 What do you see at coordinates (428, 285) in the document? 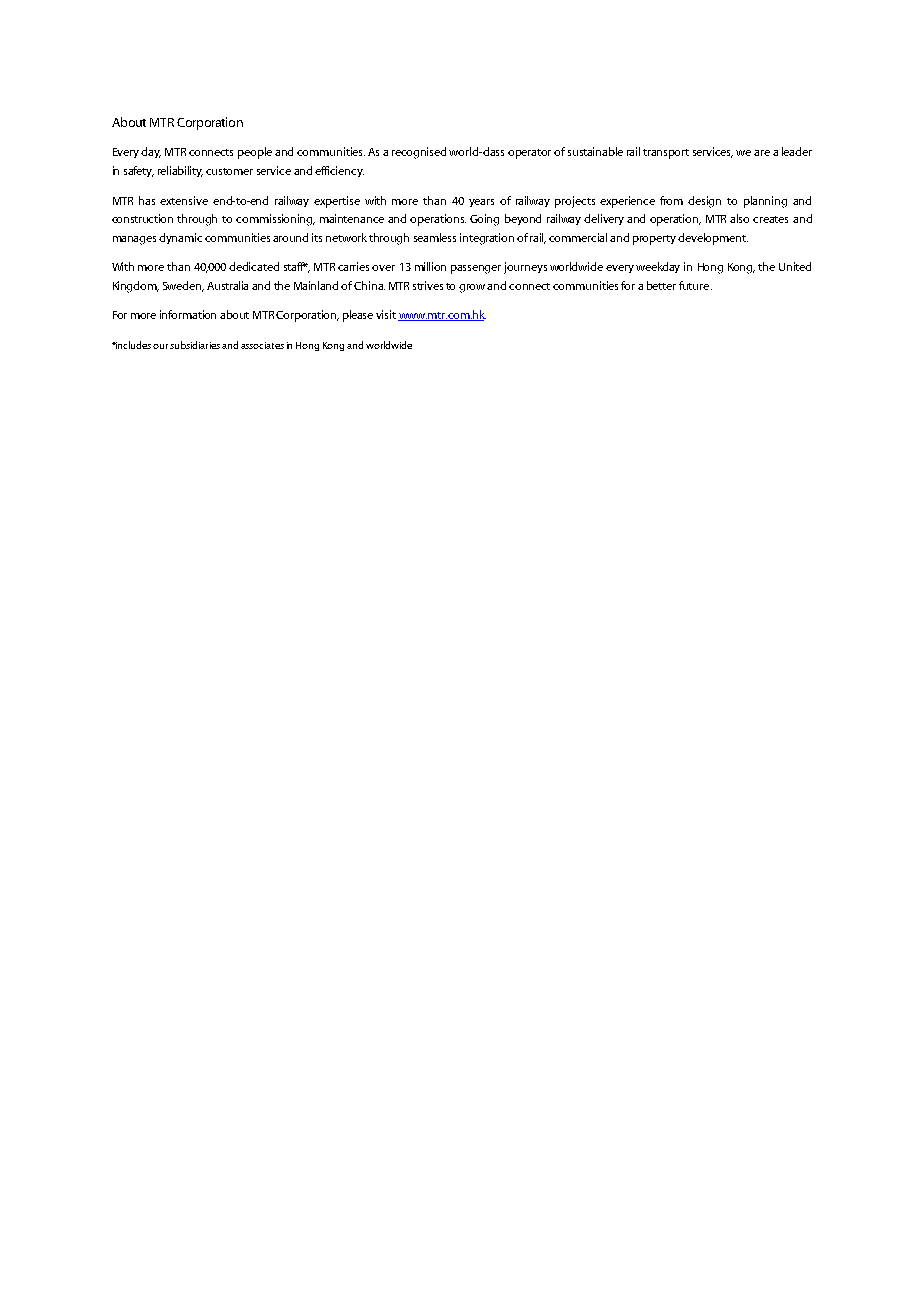
I see `strives` at bounding box center [428, 285].
